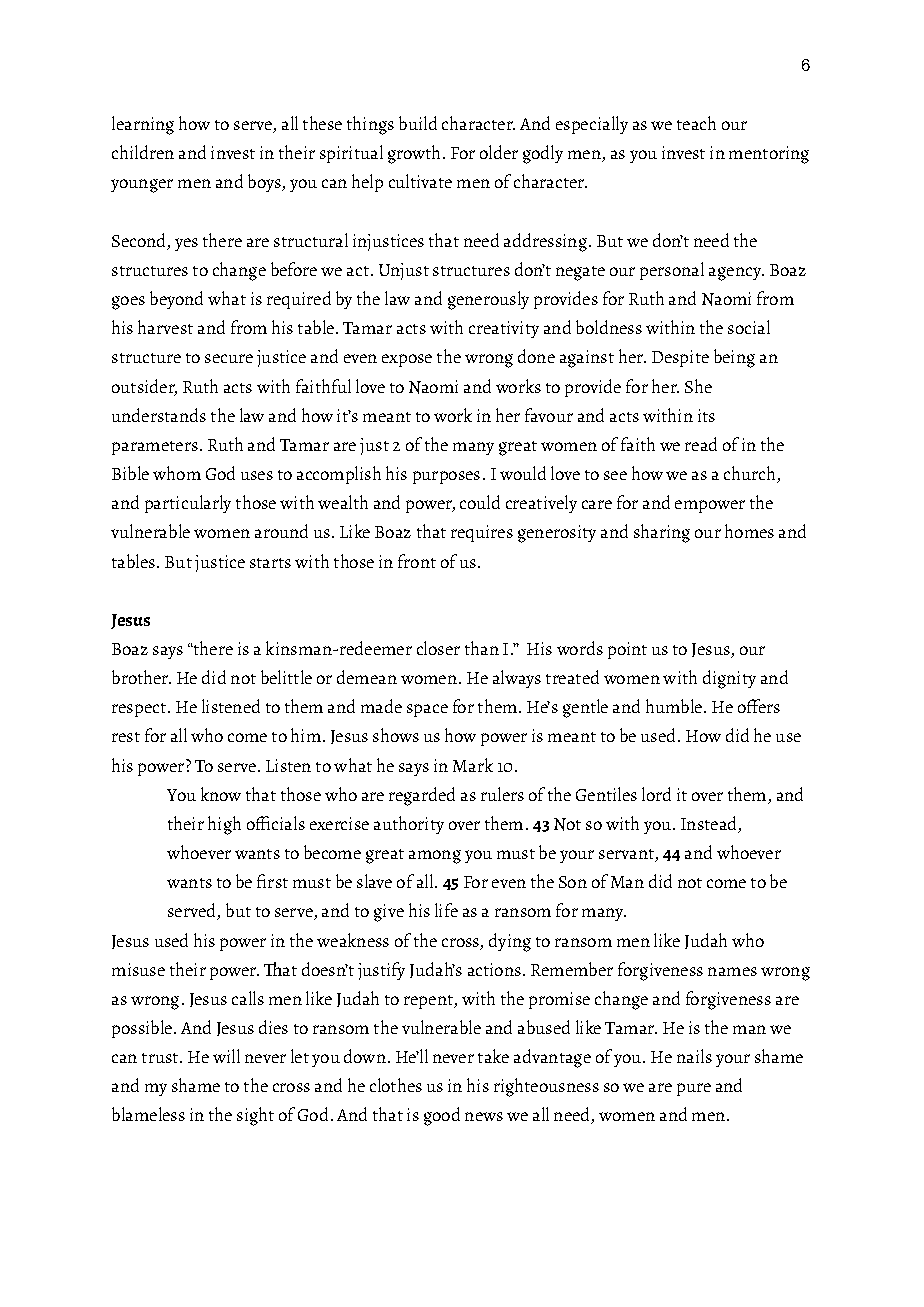 The width and height of the page is (924, 1307). What do you see at coordinates (143, 152) in the page?
I see `children` at bounding box center [143, 152].
